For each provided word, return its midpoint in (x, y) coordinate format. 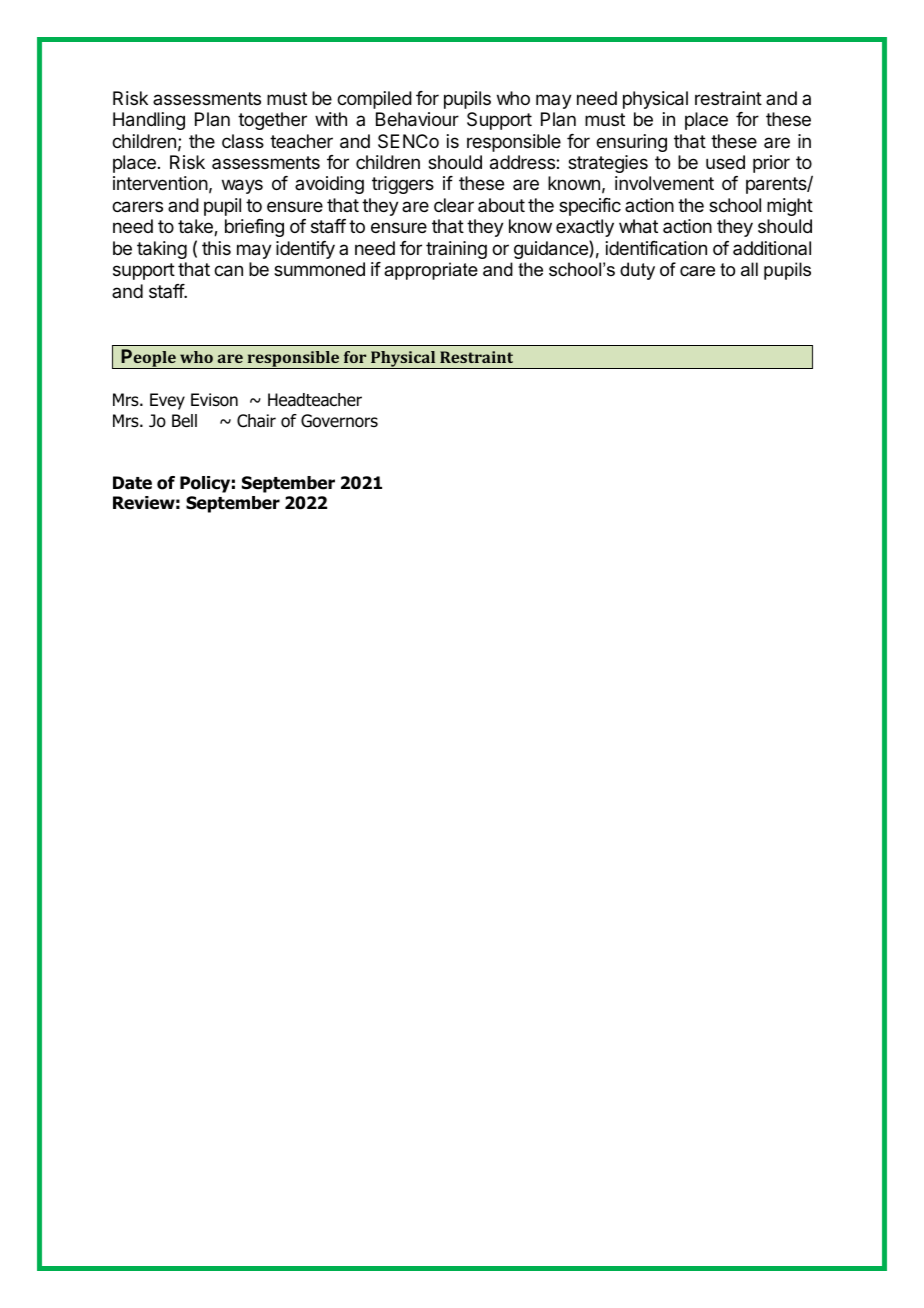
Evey (167, 401)
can (228, 271)
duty (637, 271)
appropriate (431, 271)
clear (454, 205)
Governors (339, 421)
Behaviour (417, 119)
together (272, 121)
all (749, 269)
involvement (664, 183)
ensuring (631, 143)
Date (132, 483)
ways (242, 186)
